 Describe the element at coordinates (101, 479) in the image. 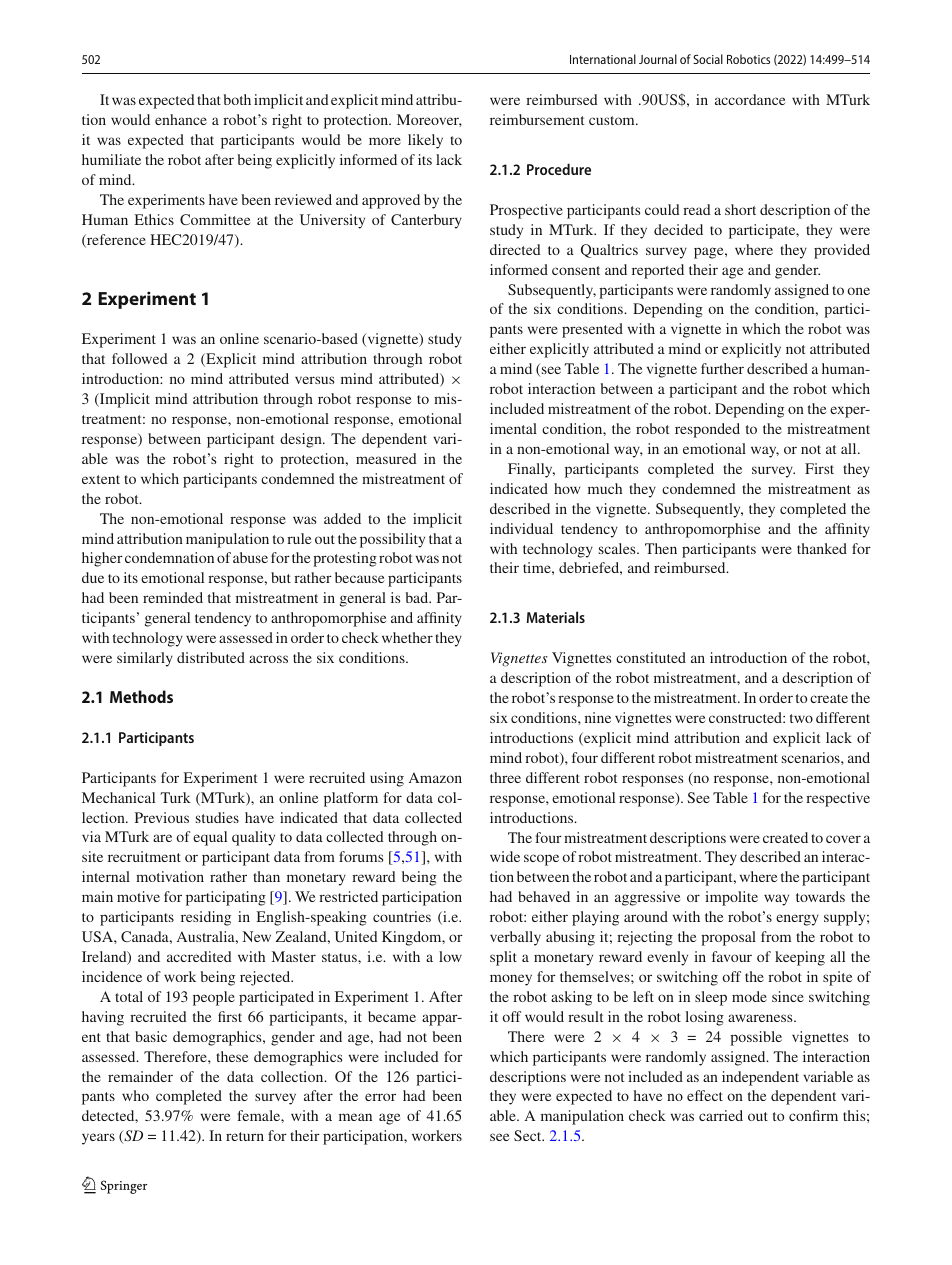

I see `extent` at that location.
